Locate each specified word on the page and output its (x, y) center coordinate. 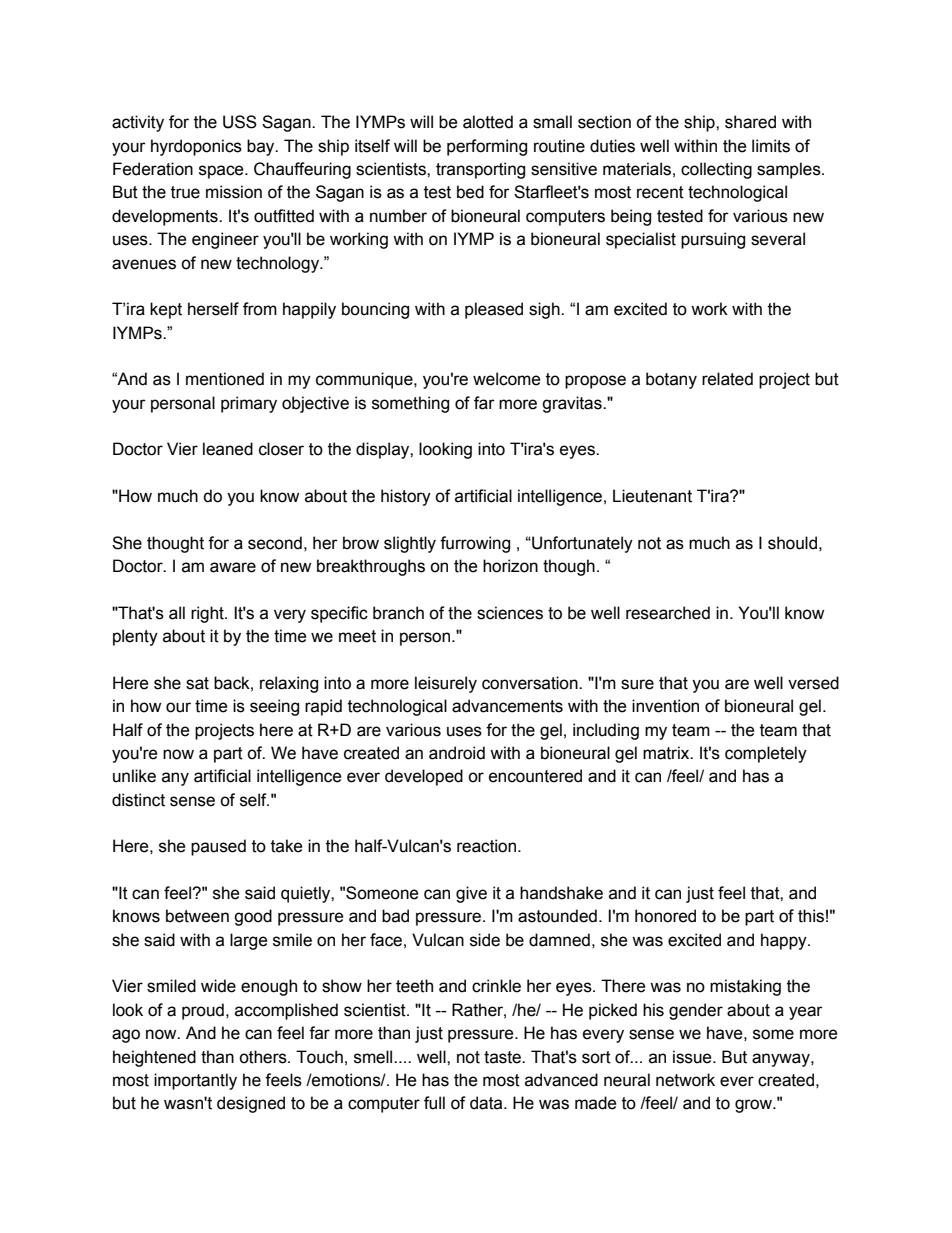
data (487, 1103)
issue (693, 1057)
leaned (228, 449)
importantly (195, 1081)
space (222, 172)
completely (766, 754)
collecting (716, 170)
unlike (134, 776)
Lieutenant (652, 496)
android (457, 753)
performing (487, 147)
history (406, 497)
